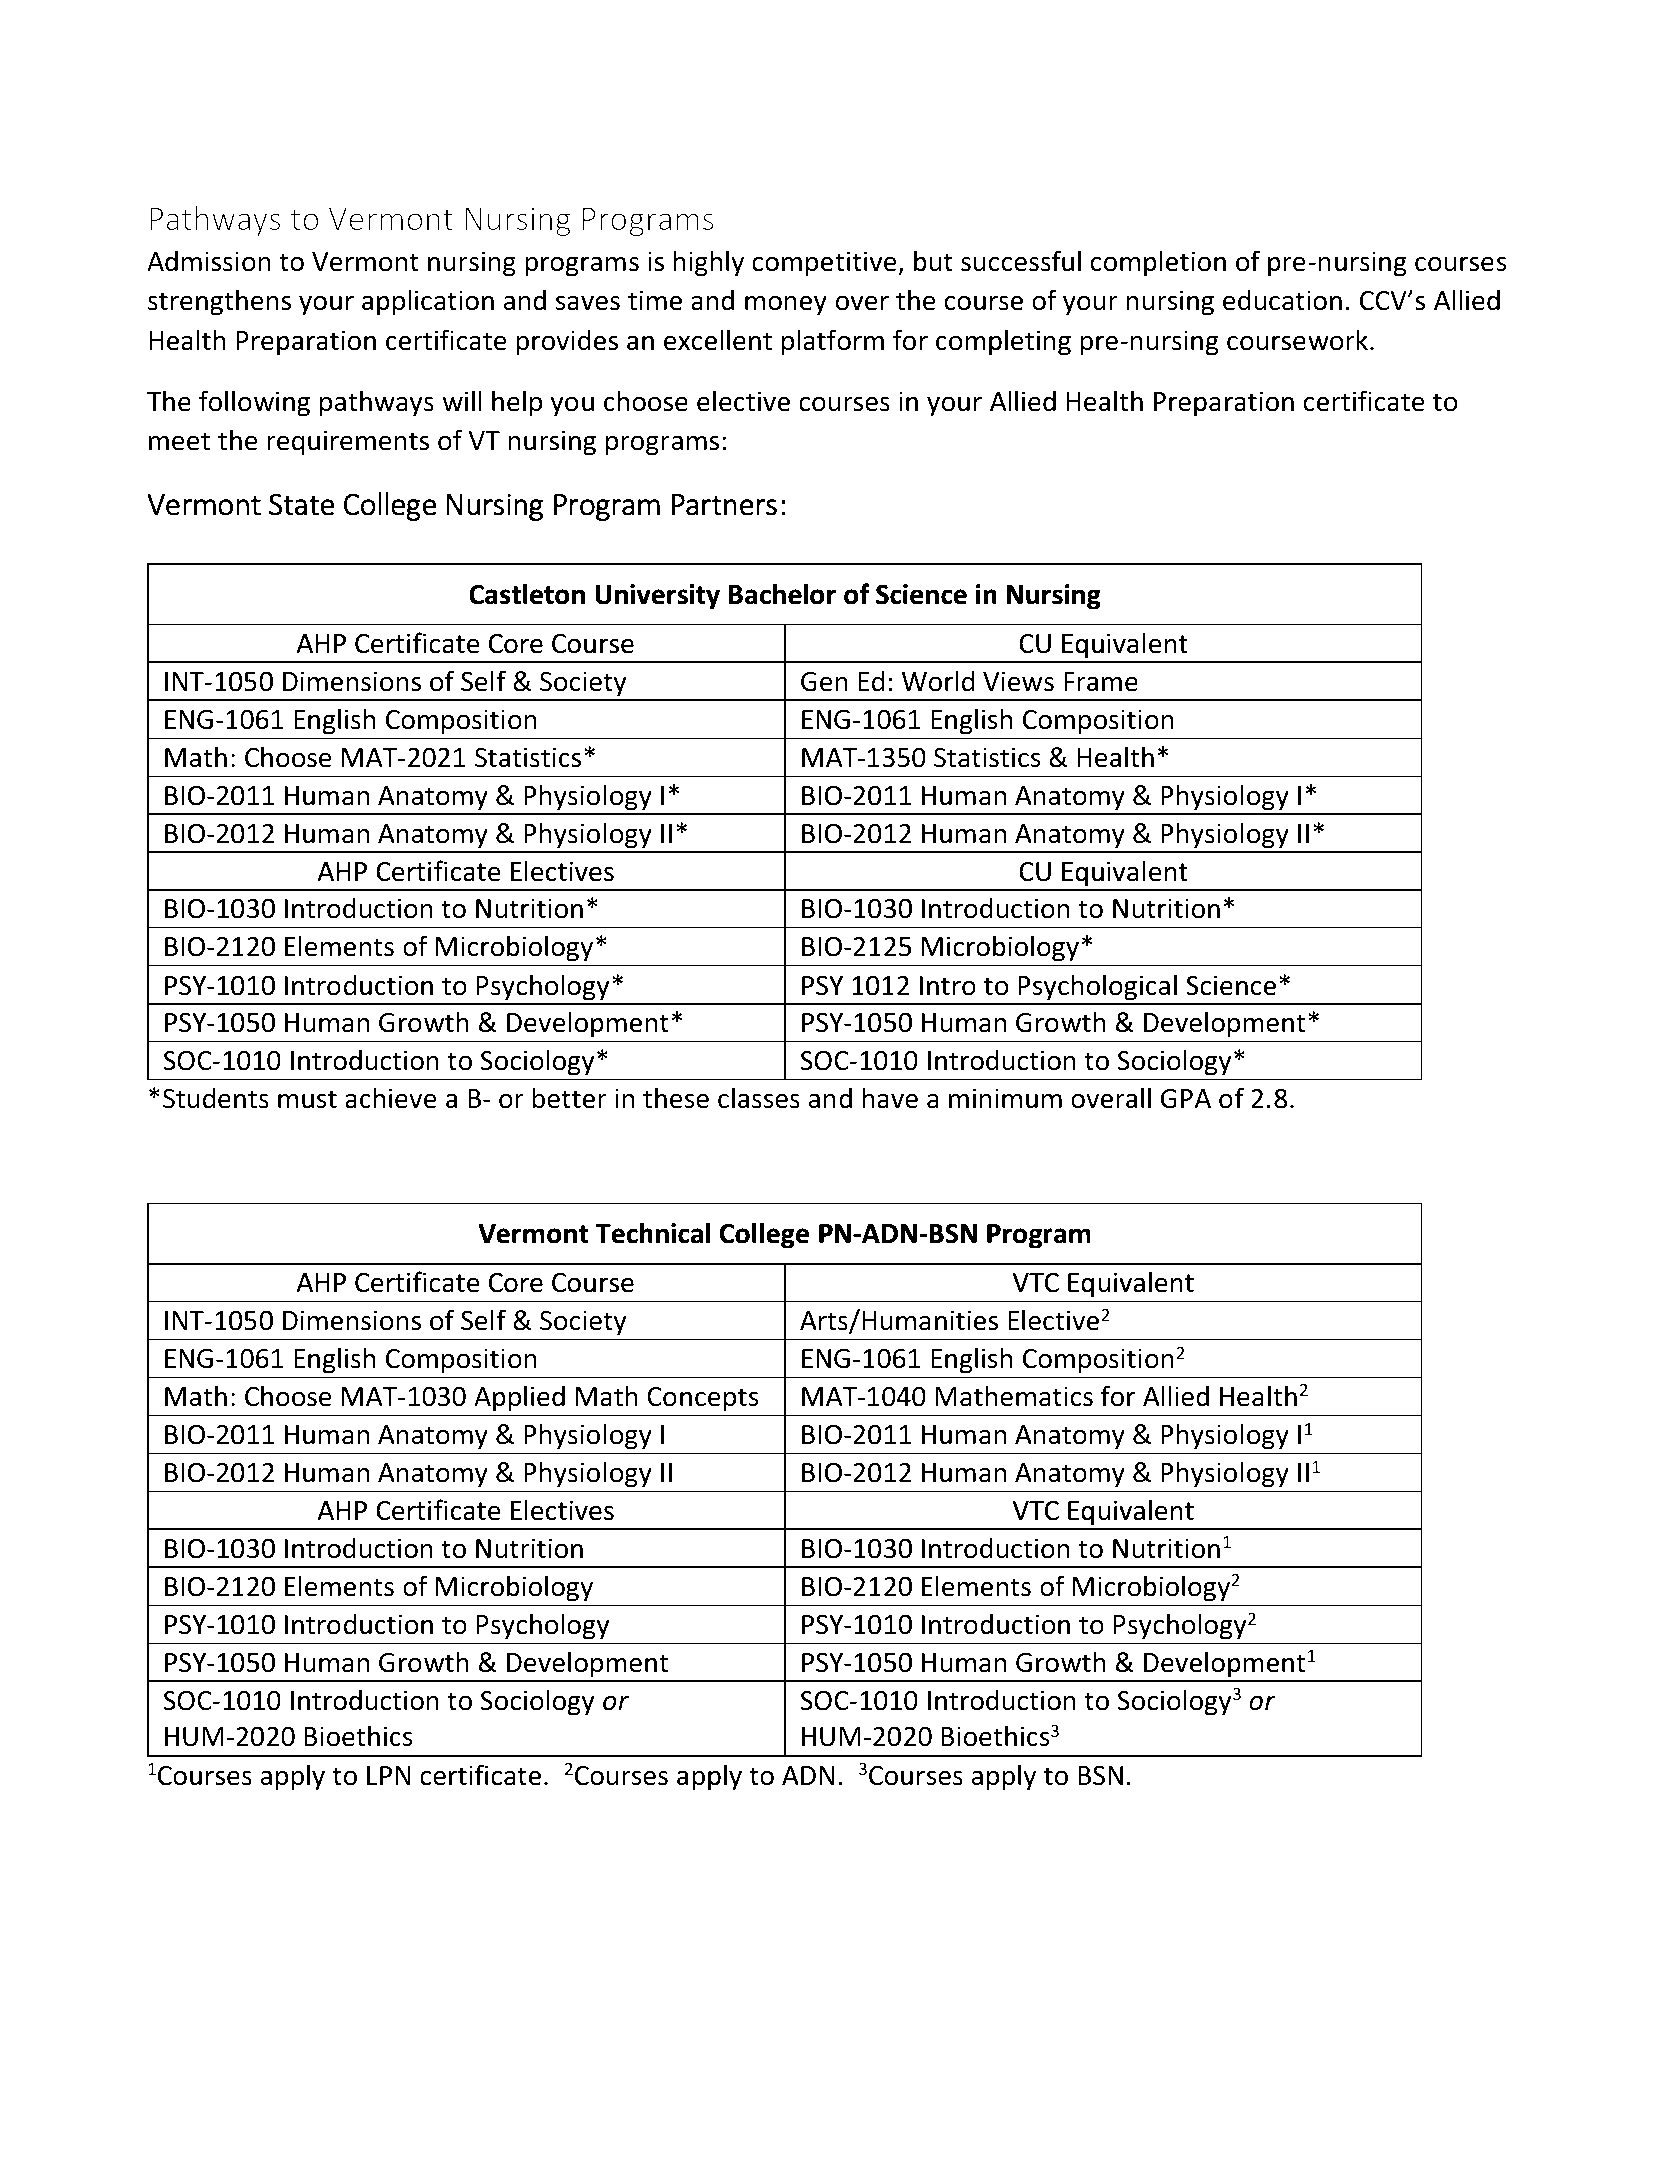 The width and height of the screenshot is (1667, 2157). I want to click on Frame, so click(1101, 682).
